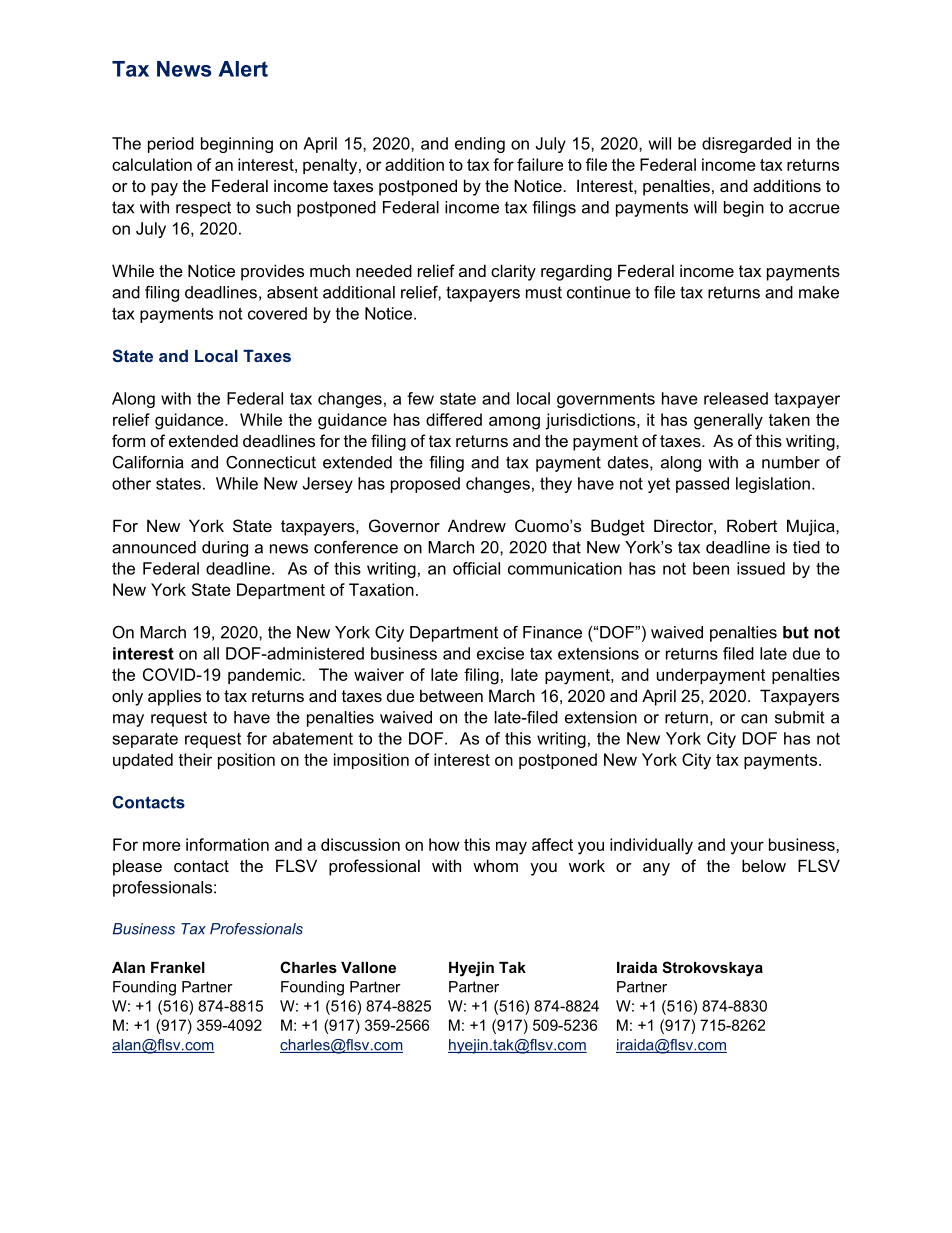 This screenshot has height=1233, width=952. Describe the element at coordinates (368, 967) in the screenshot. I see `Vallone` at that location.
